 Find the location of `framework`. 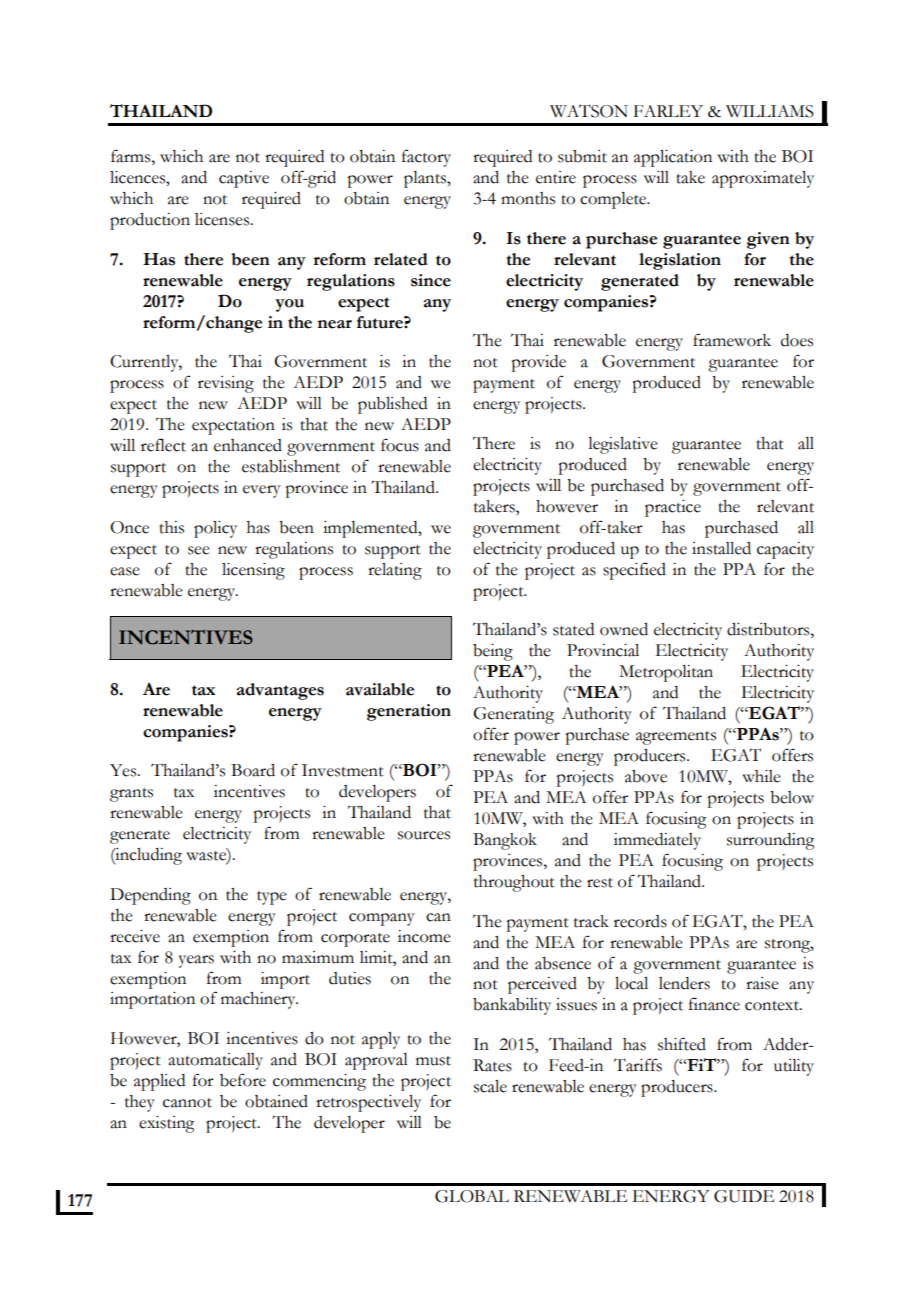

framework is located at coordinates (732, 340).
